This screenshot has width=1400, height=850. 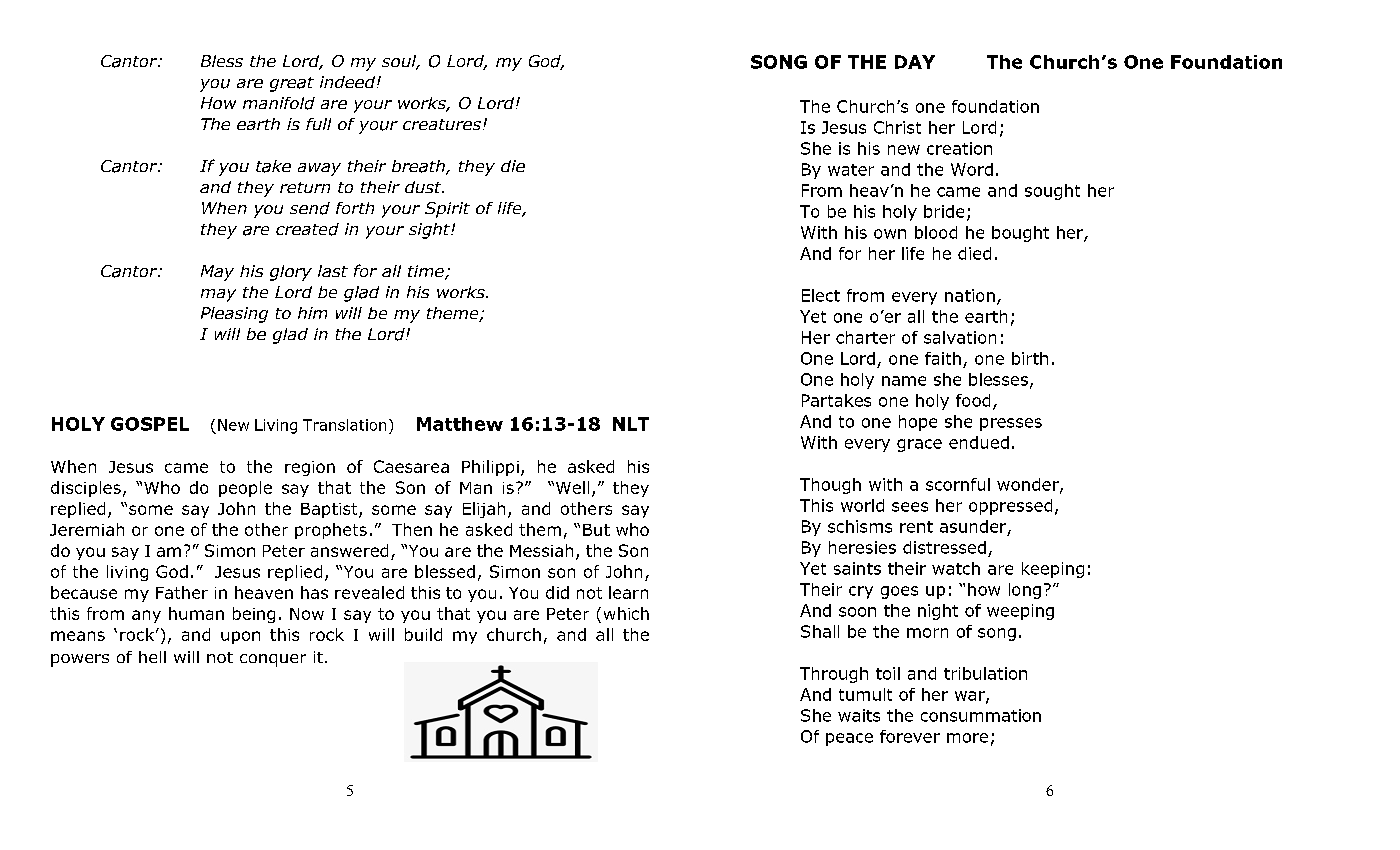 What do you see at coordinates (915, 62) in the screenshot?
I see `DAY` at bounding box center [915, 62].
